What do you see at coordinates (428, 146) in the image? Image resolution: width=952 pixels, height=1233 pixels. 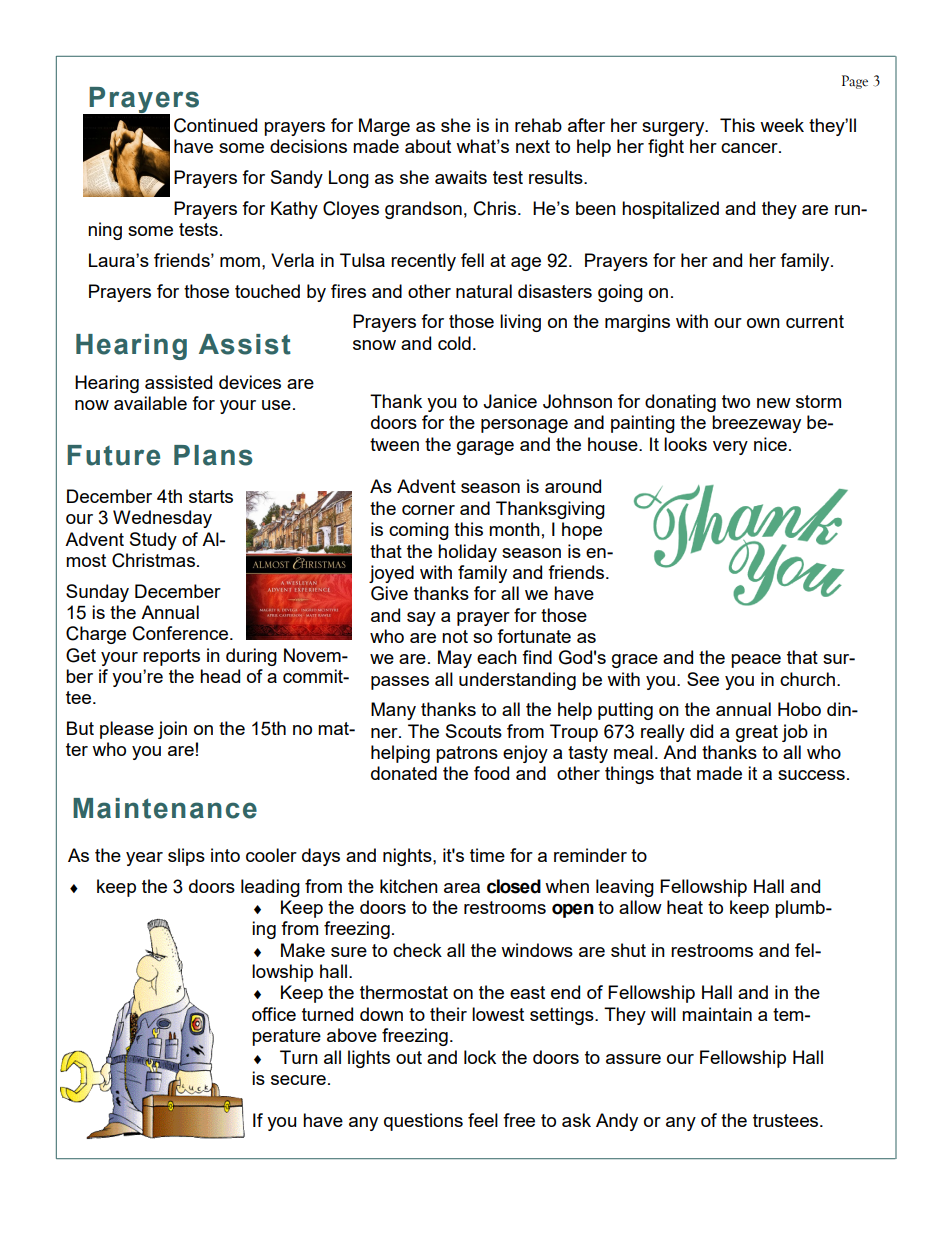 I see `about` at bounding box center [428, 146].
